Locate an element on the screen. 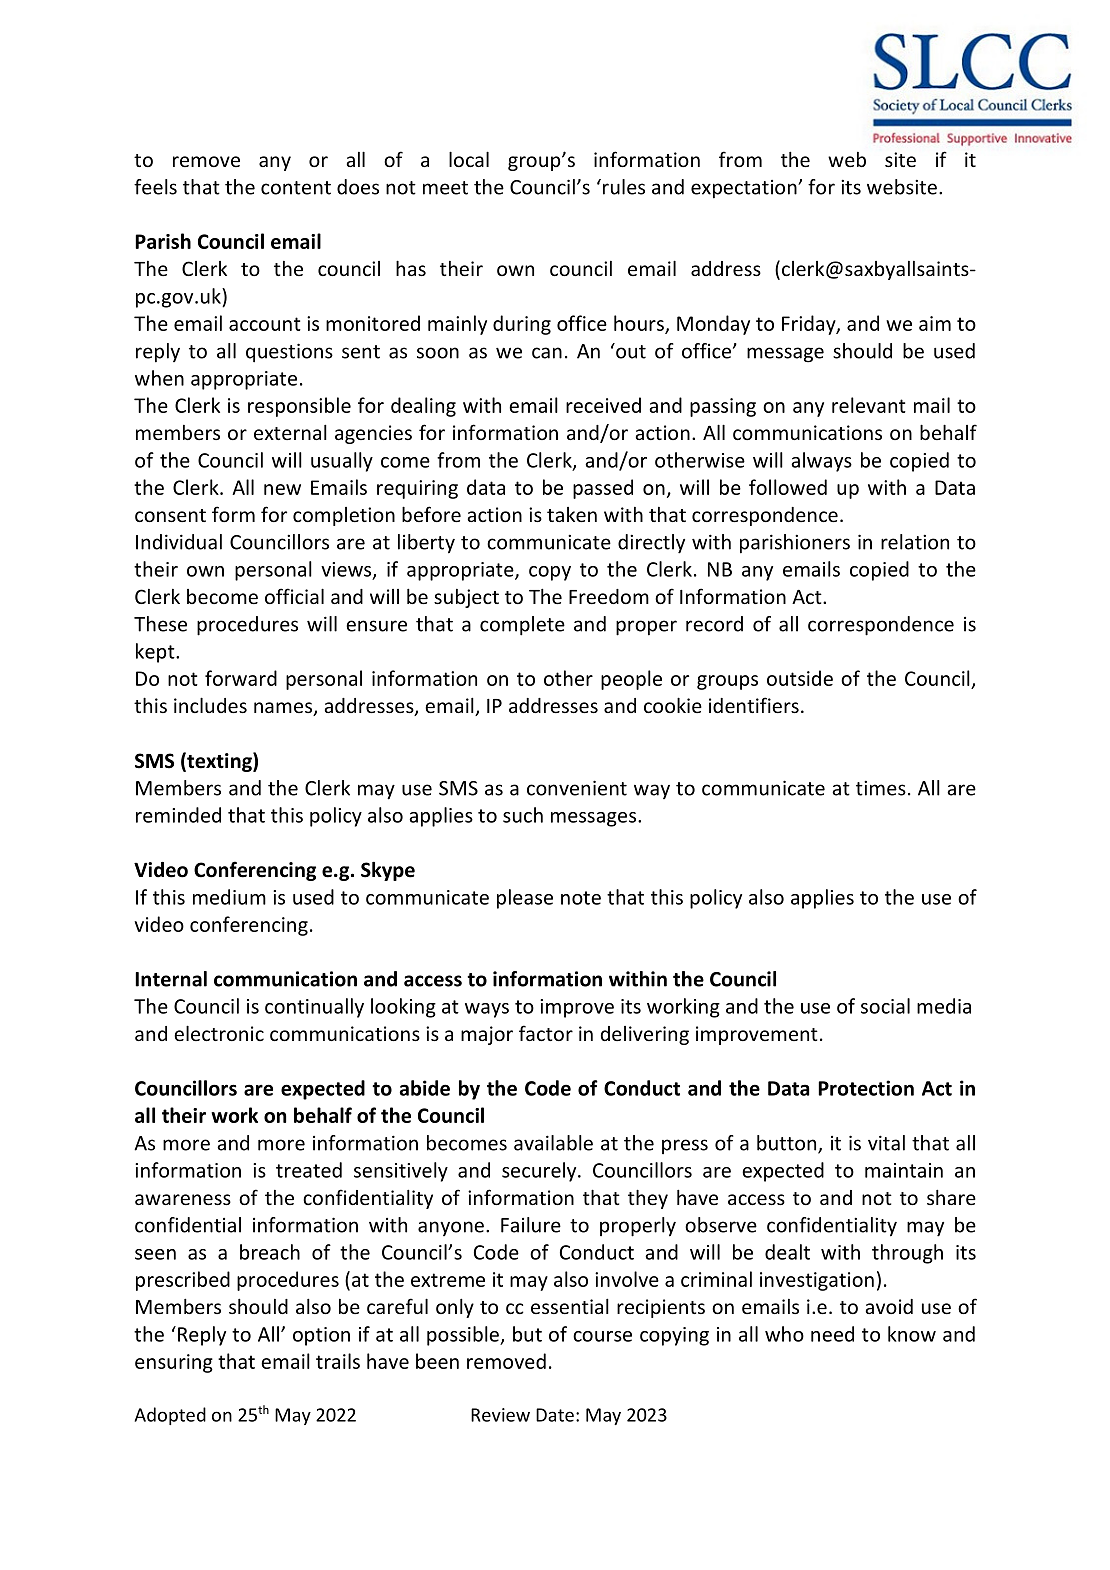  convenient is located at coordinates (577, 788).
